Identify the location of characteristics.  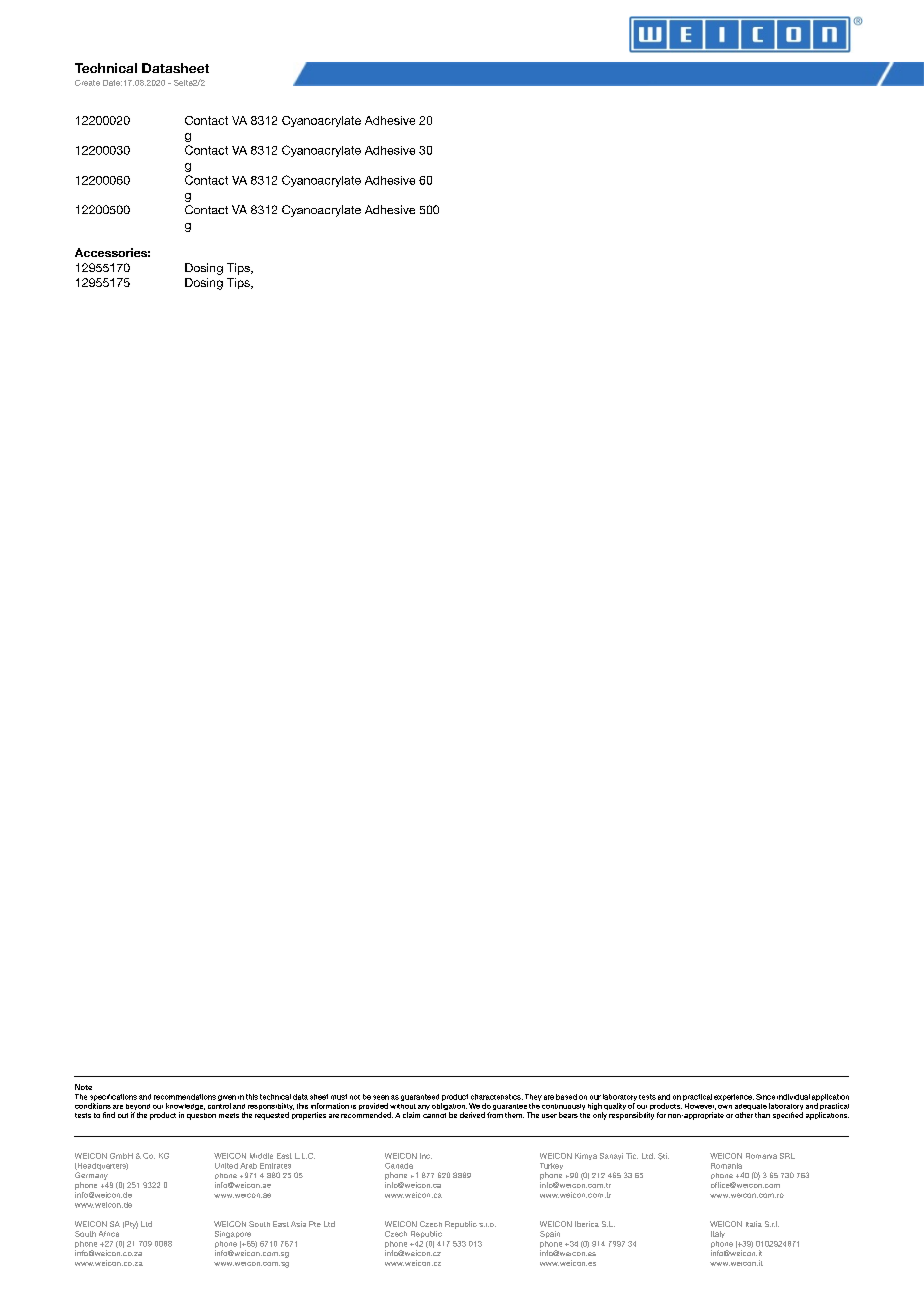
(497, 1097).
